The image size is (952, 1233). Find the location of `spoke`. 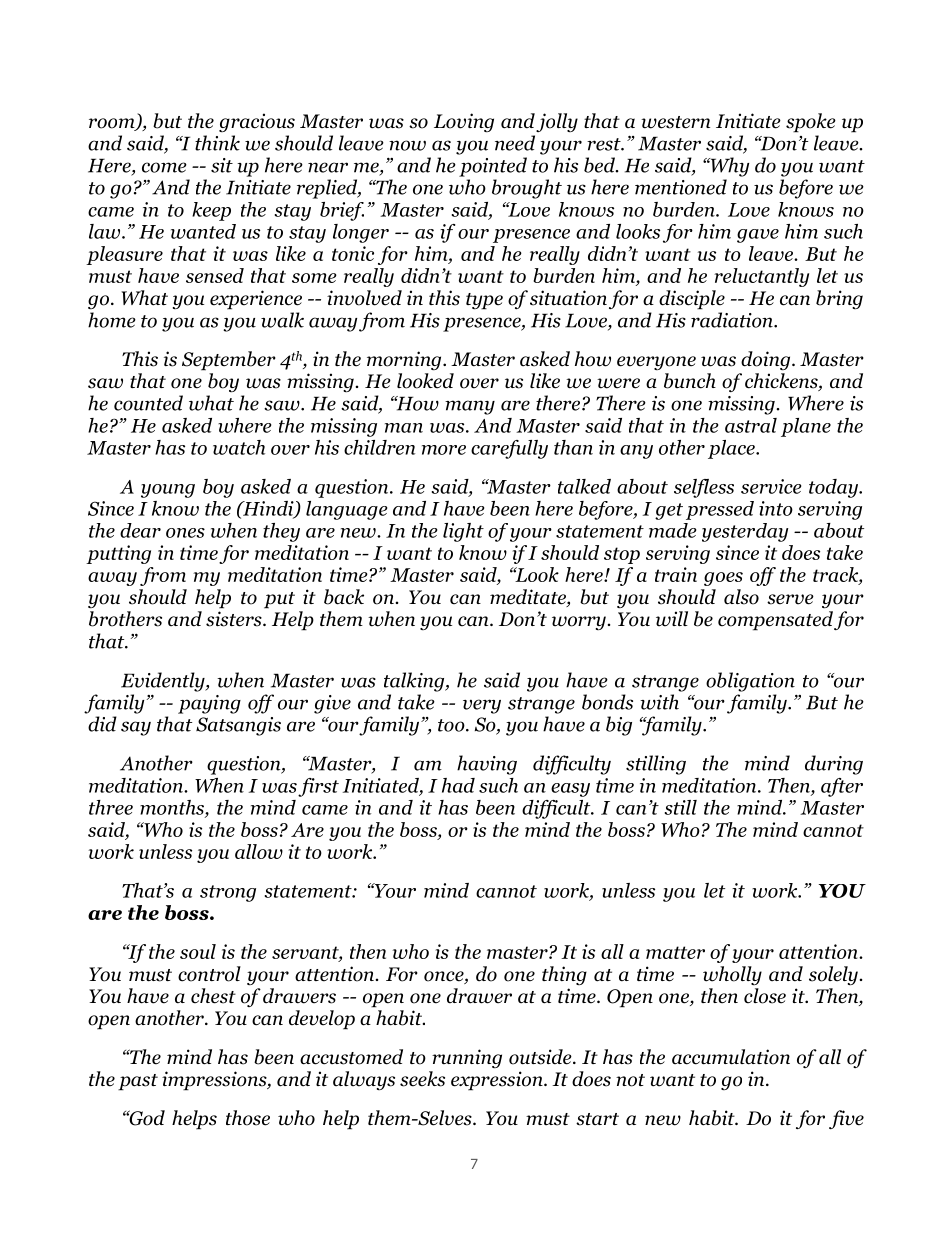

spoke is located at coordinates (811, 123).
